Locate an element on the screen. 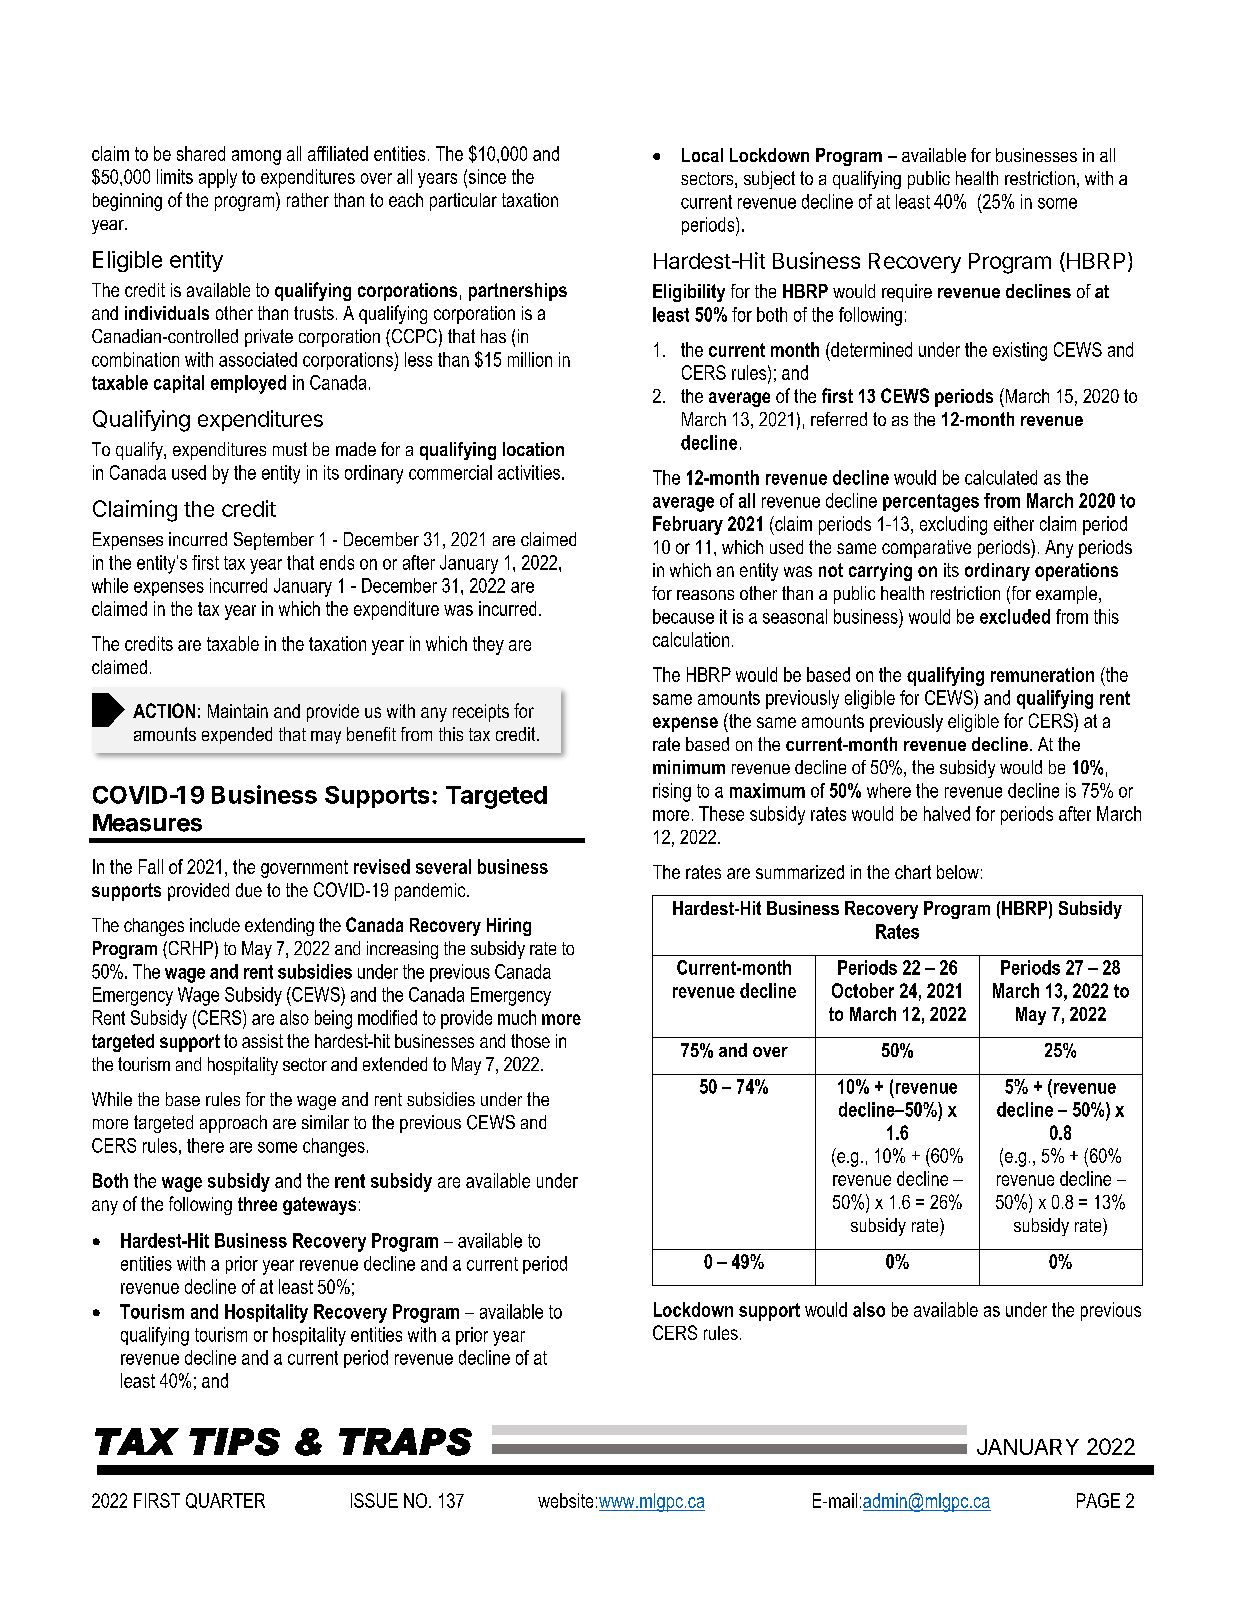  apply is located at coordinates (218, 178).
